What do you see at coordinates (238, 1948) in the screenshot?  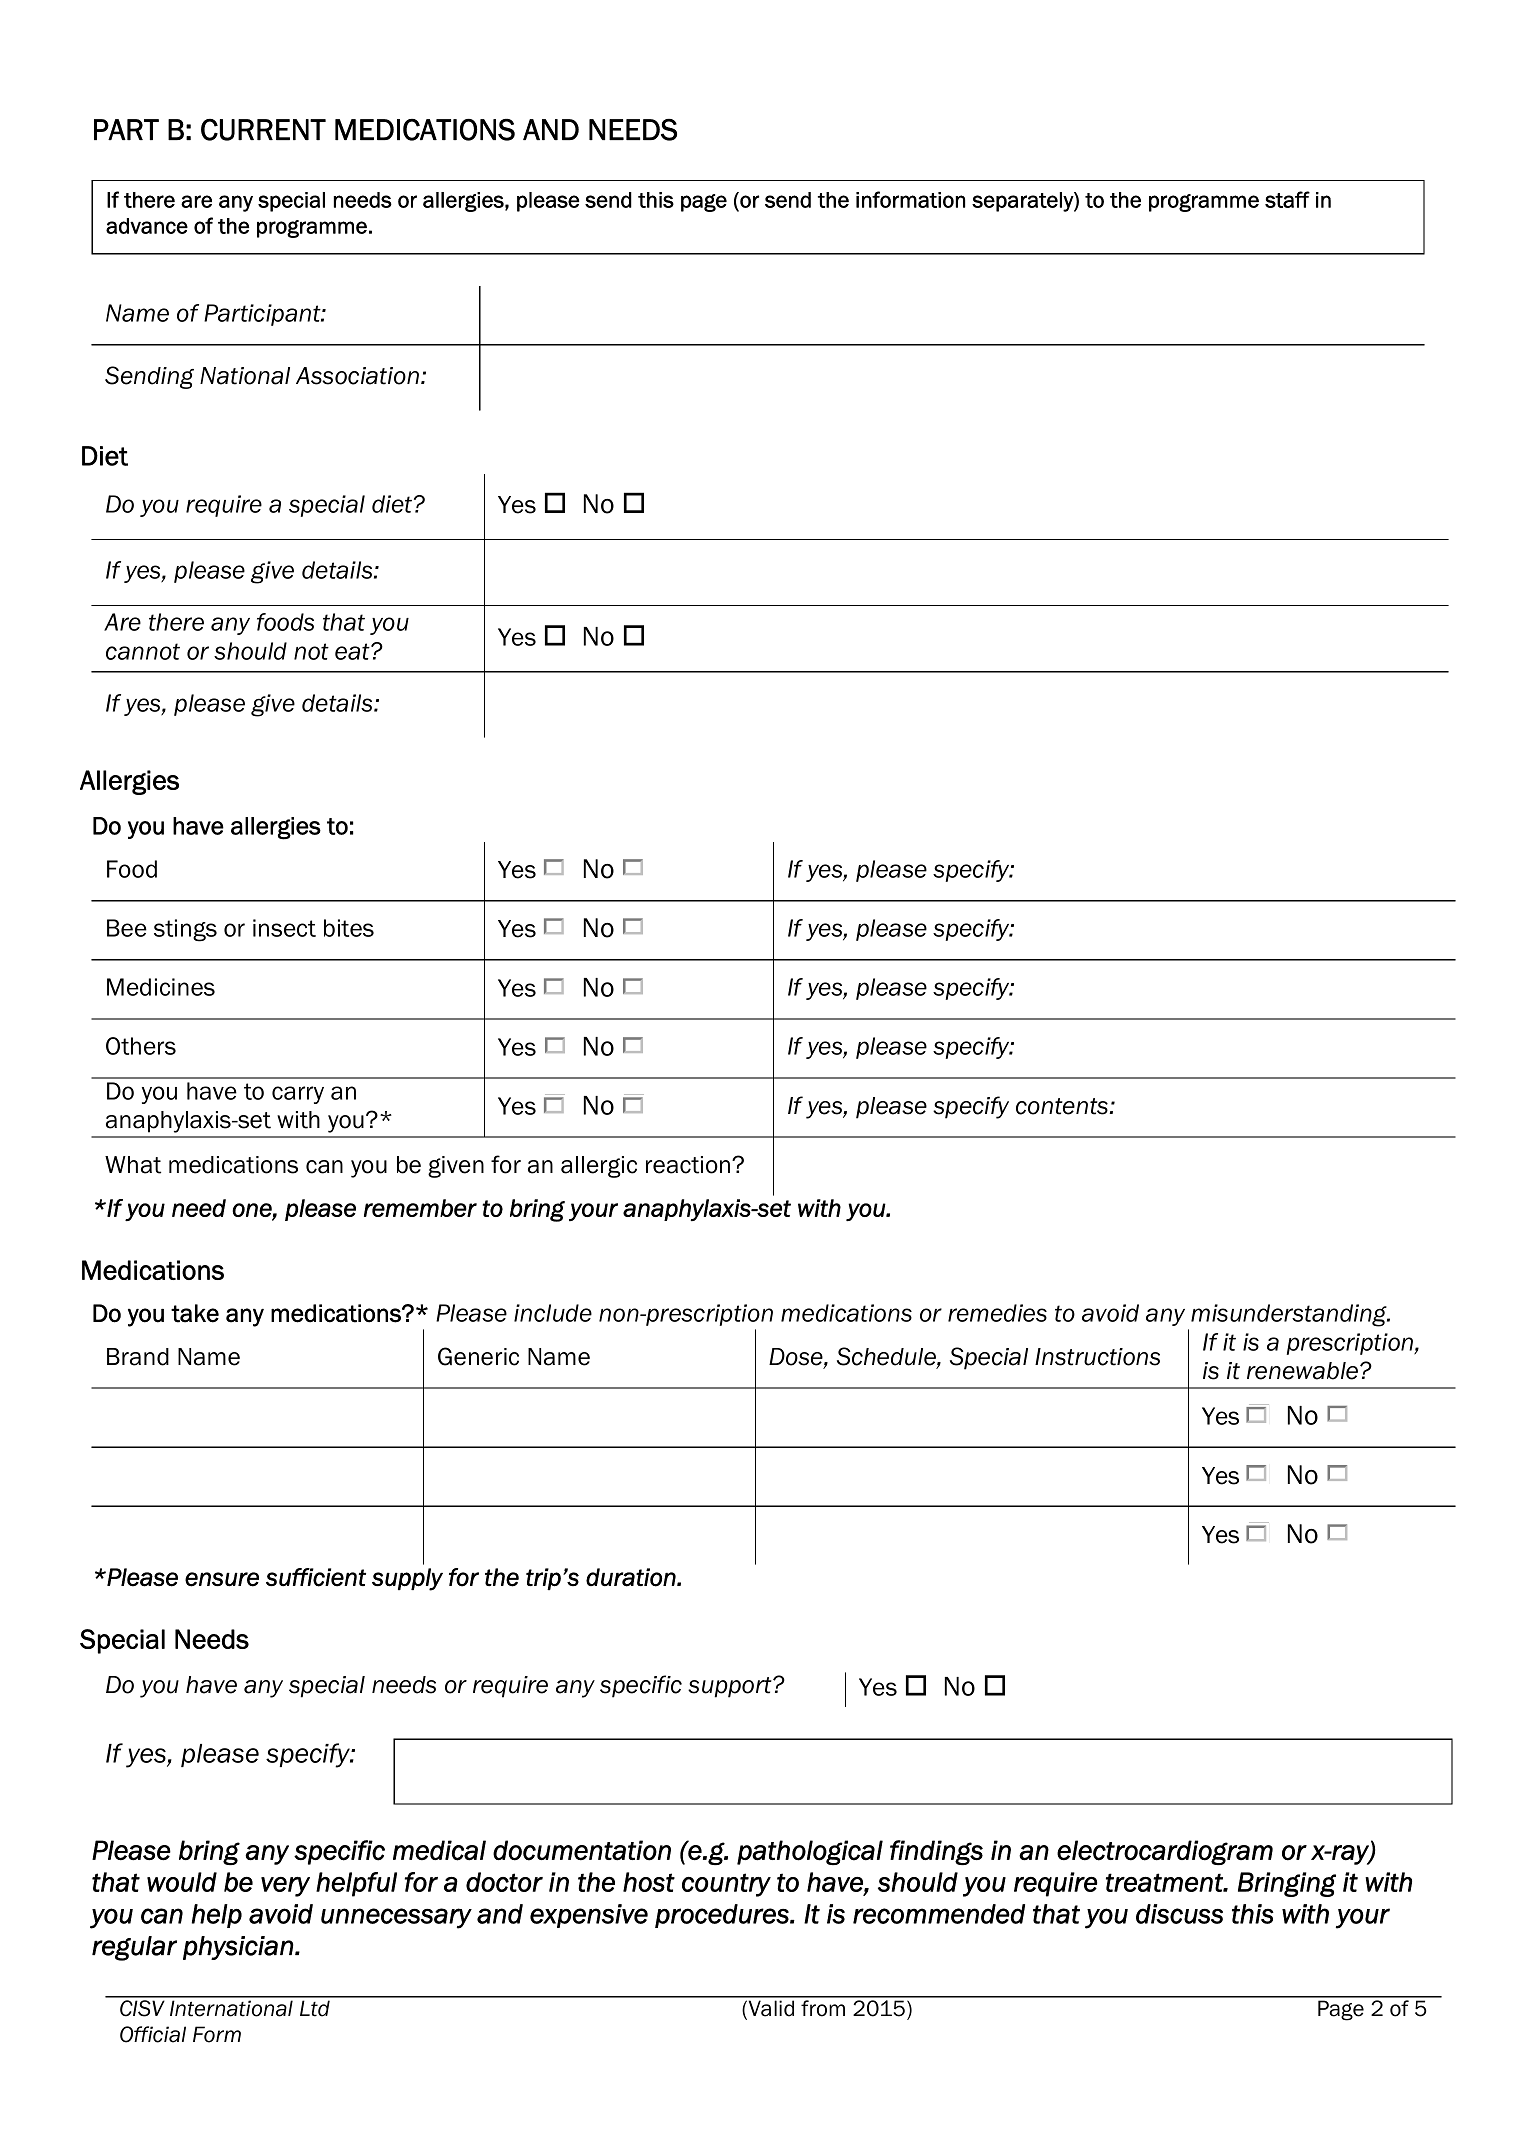 I see `physician` at bounding box center [238, 1948].
